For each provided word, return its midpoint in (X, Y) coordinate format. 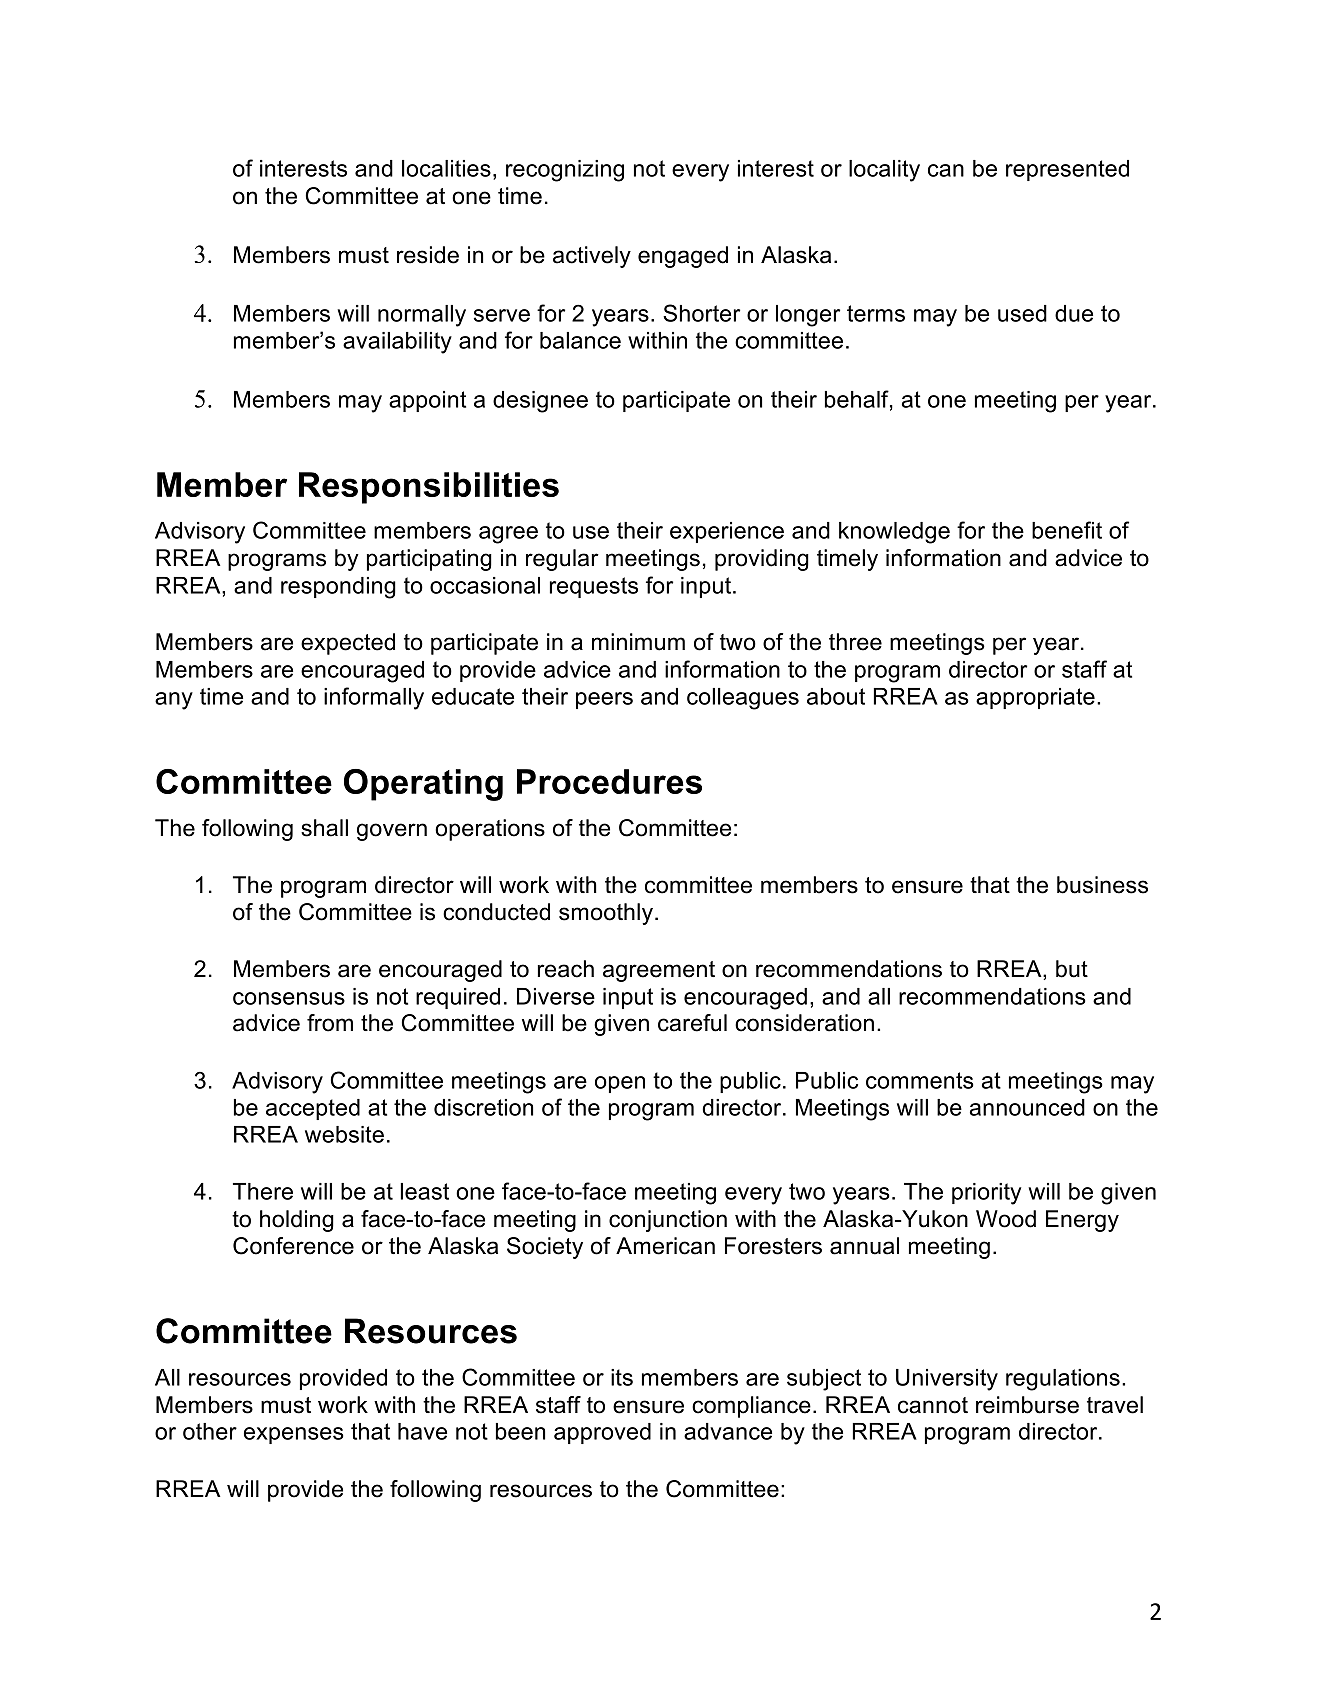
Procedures (609, 781)
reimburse (1027, 1405)
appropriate (1035, 698)
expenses (294, 1435)
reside (428, 255)
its (622, 1377)
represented (1067, 170)
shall (324, 828)
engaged (683, 257)
